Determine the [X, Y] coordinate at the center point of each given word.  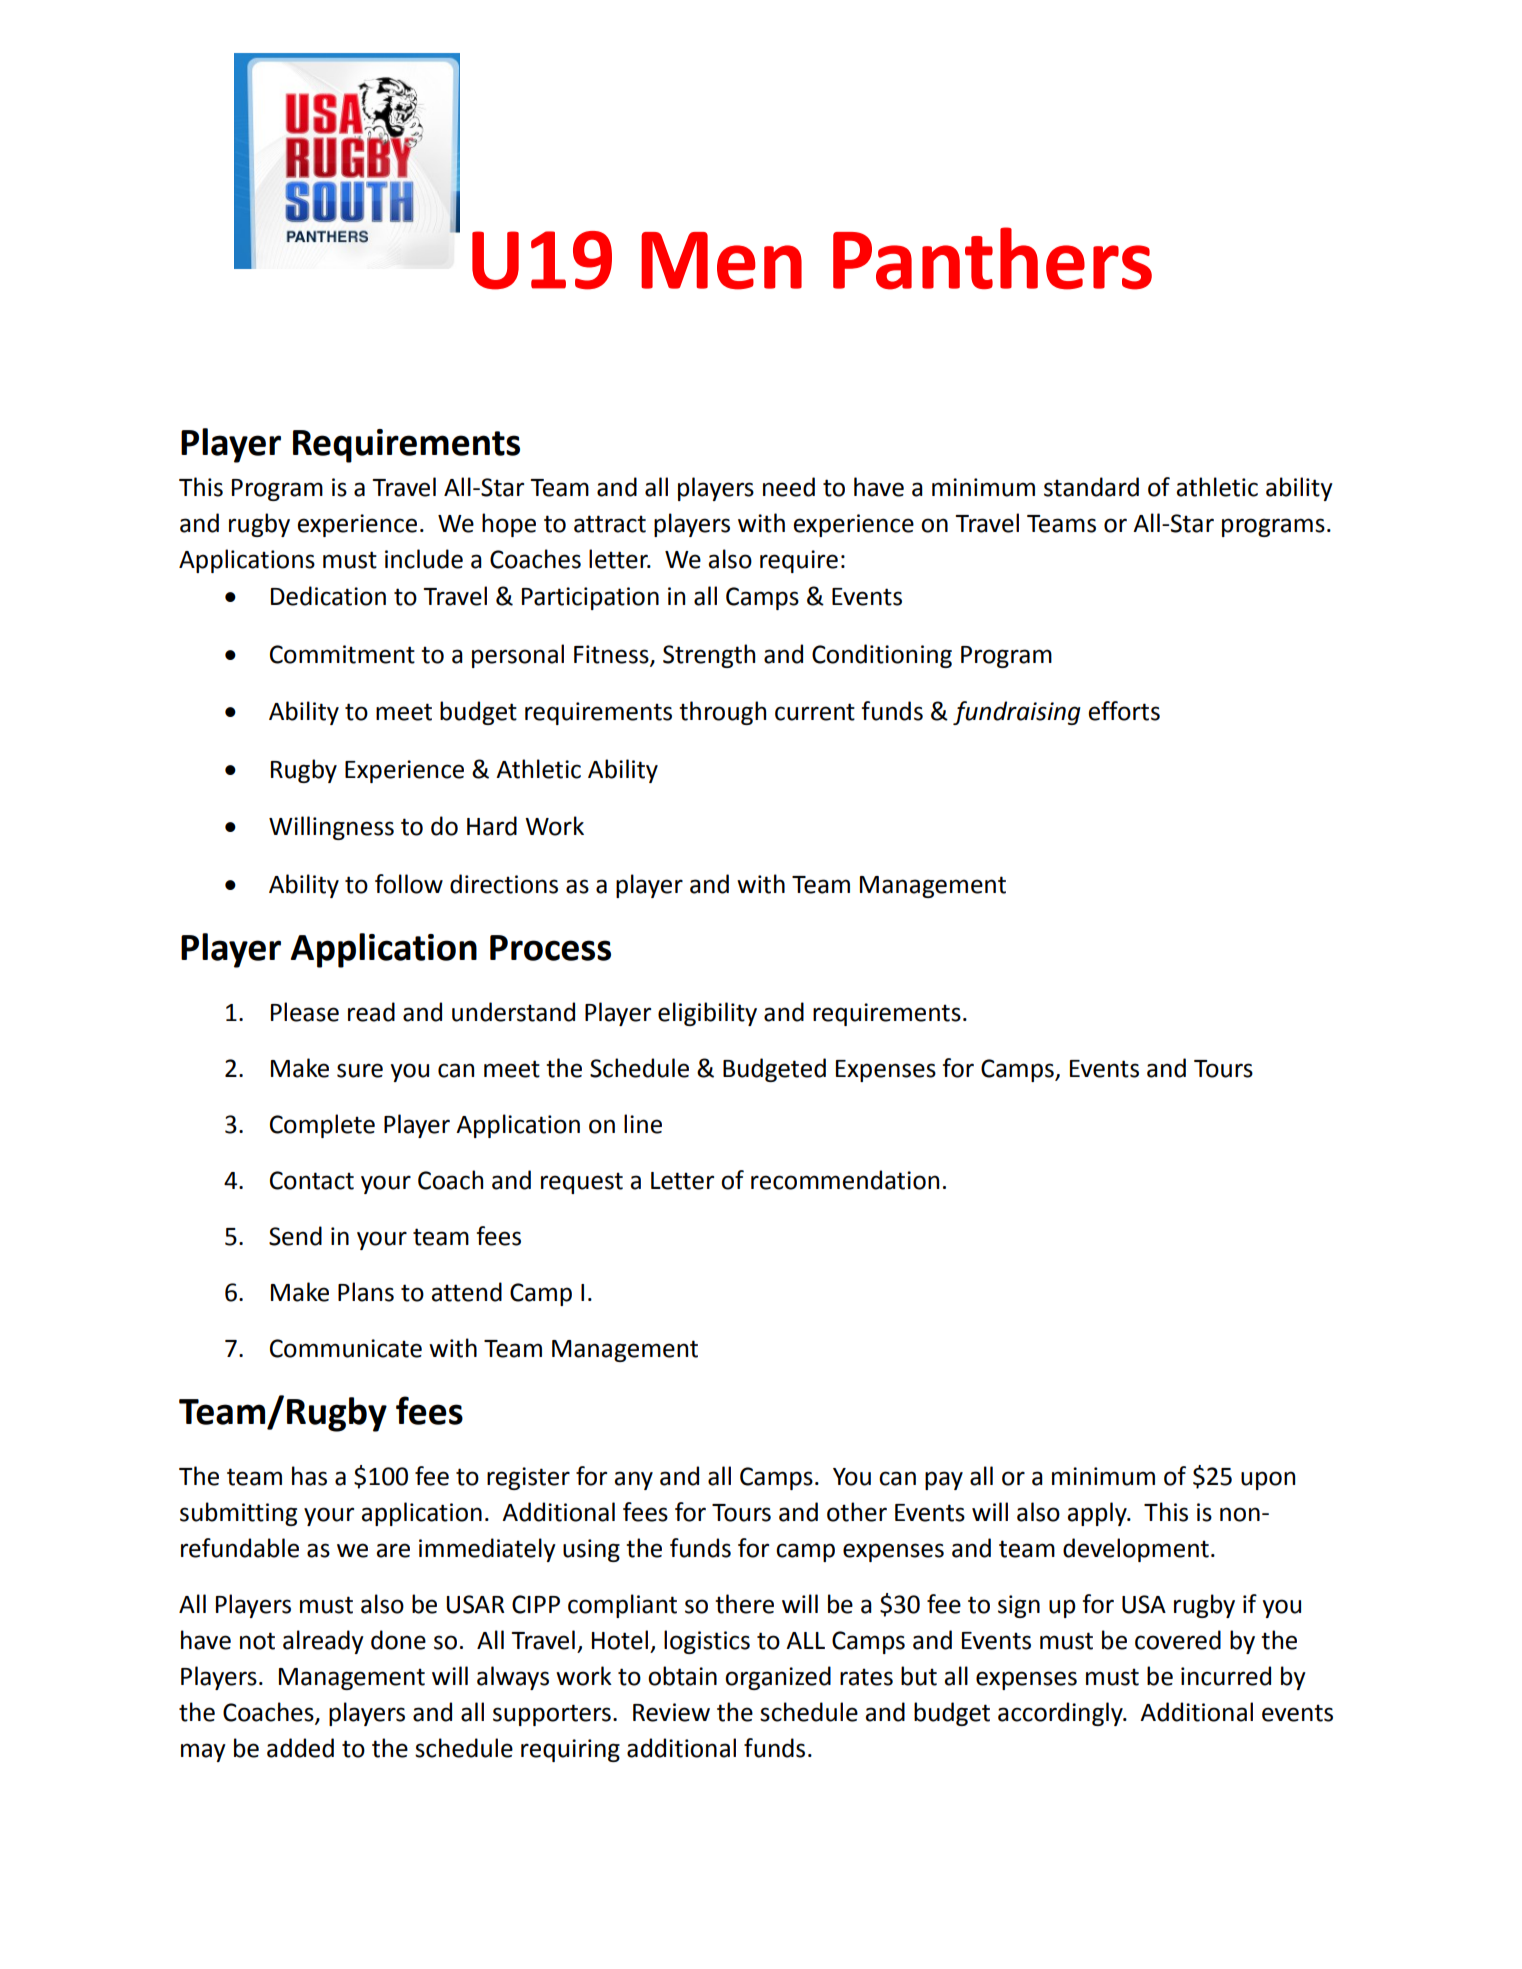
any [633, 1480]
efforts [1124, 711]
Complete [322, 1126]
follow [409, 884]
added [300, 1748]
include [424, 559]
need [789, 487]
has [309, 1476]
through [722, 713]
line [643, 1124]
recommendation [845, 1180]
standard [1091, 487]
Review [671, 1712]
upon [1268, 1480]
